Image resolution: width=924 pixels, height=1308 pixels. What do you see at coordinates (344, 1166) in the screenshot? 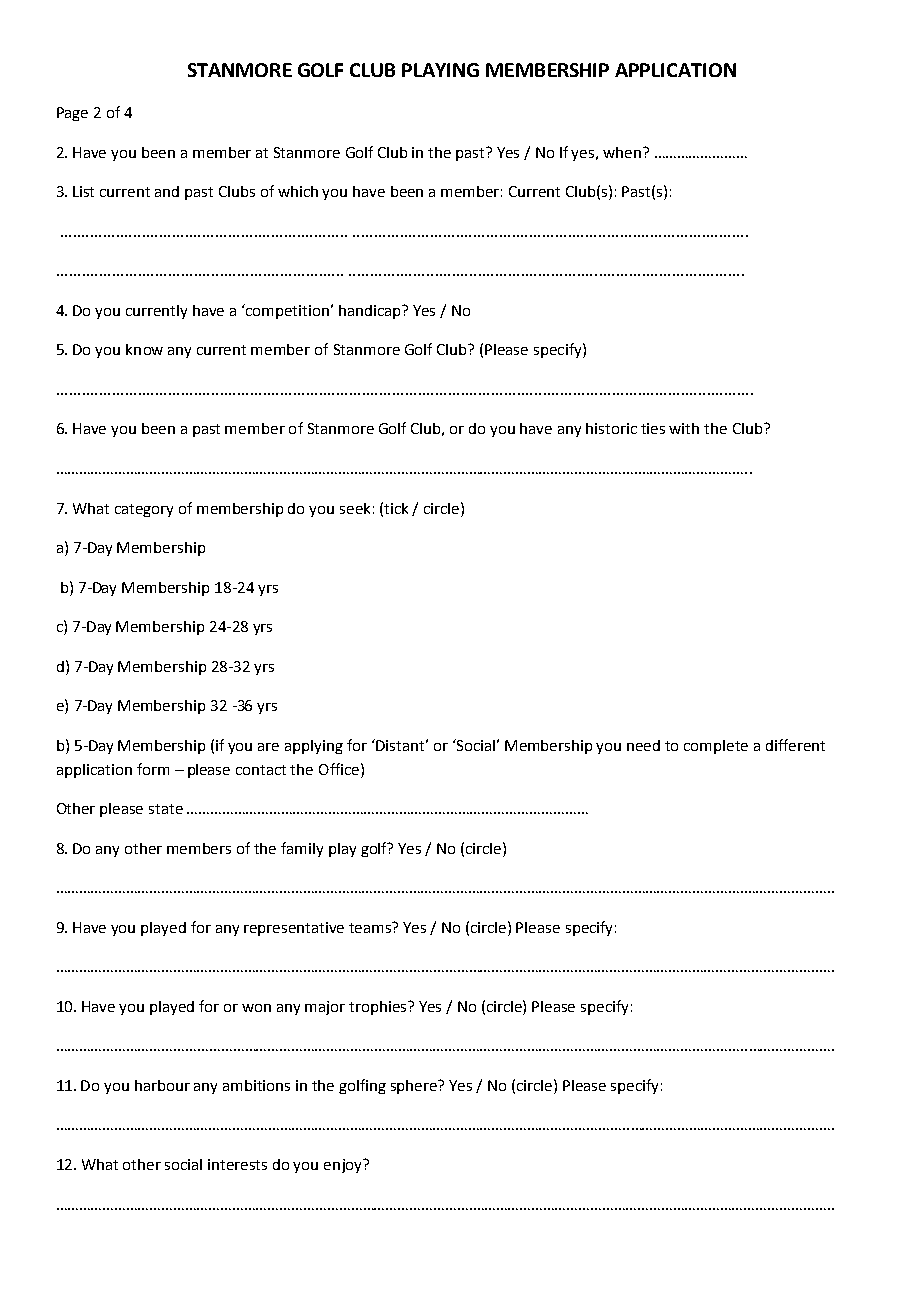
I see `enjoy` at bounding box center [344, 1166].
